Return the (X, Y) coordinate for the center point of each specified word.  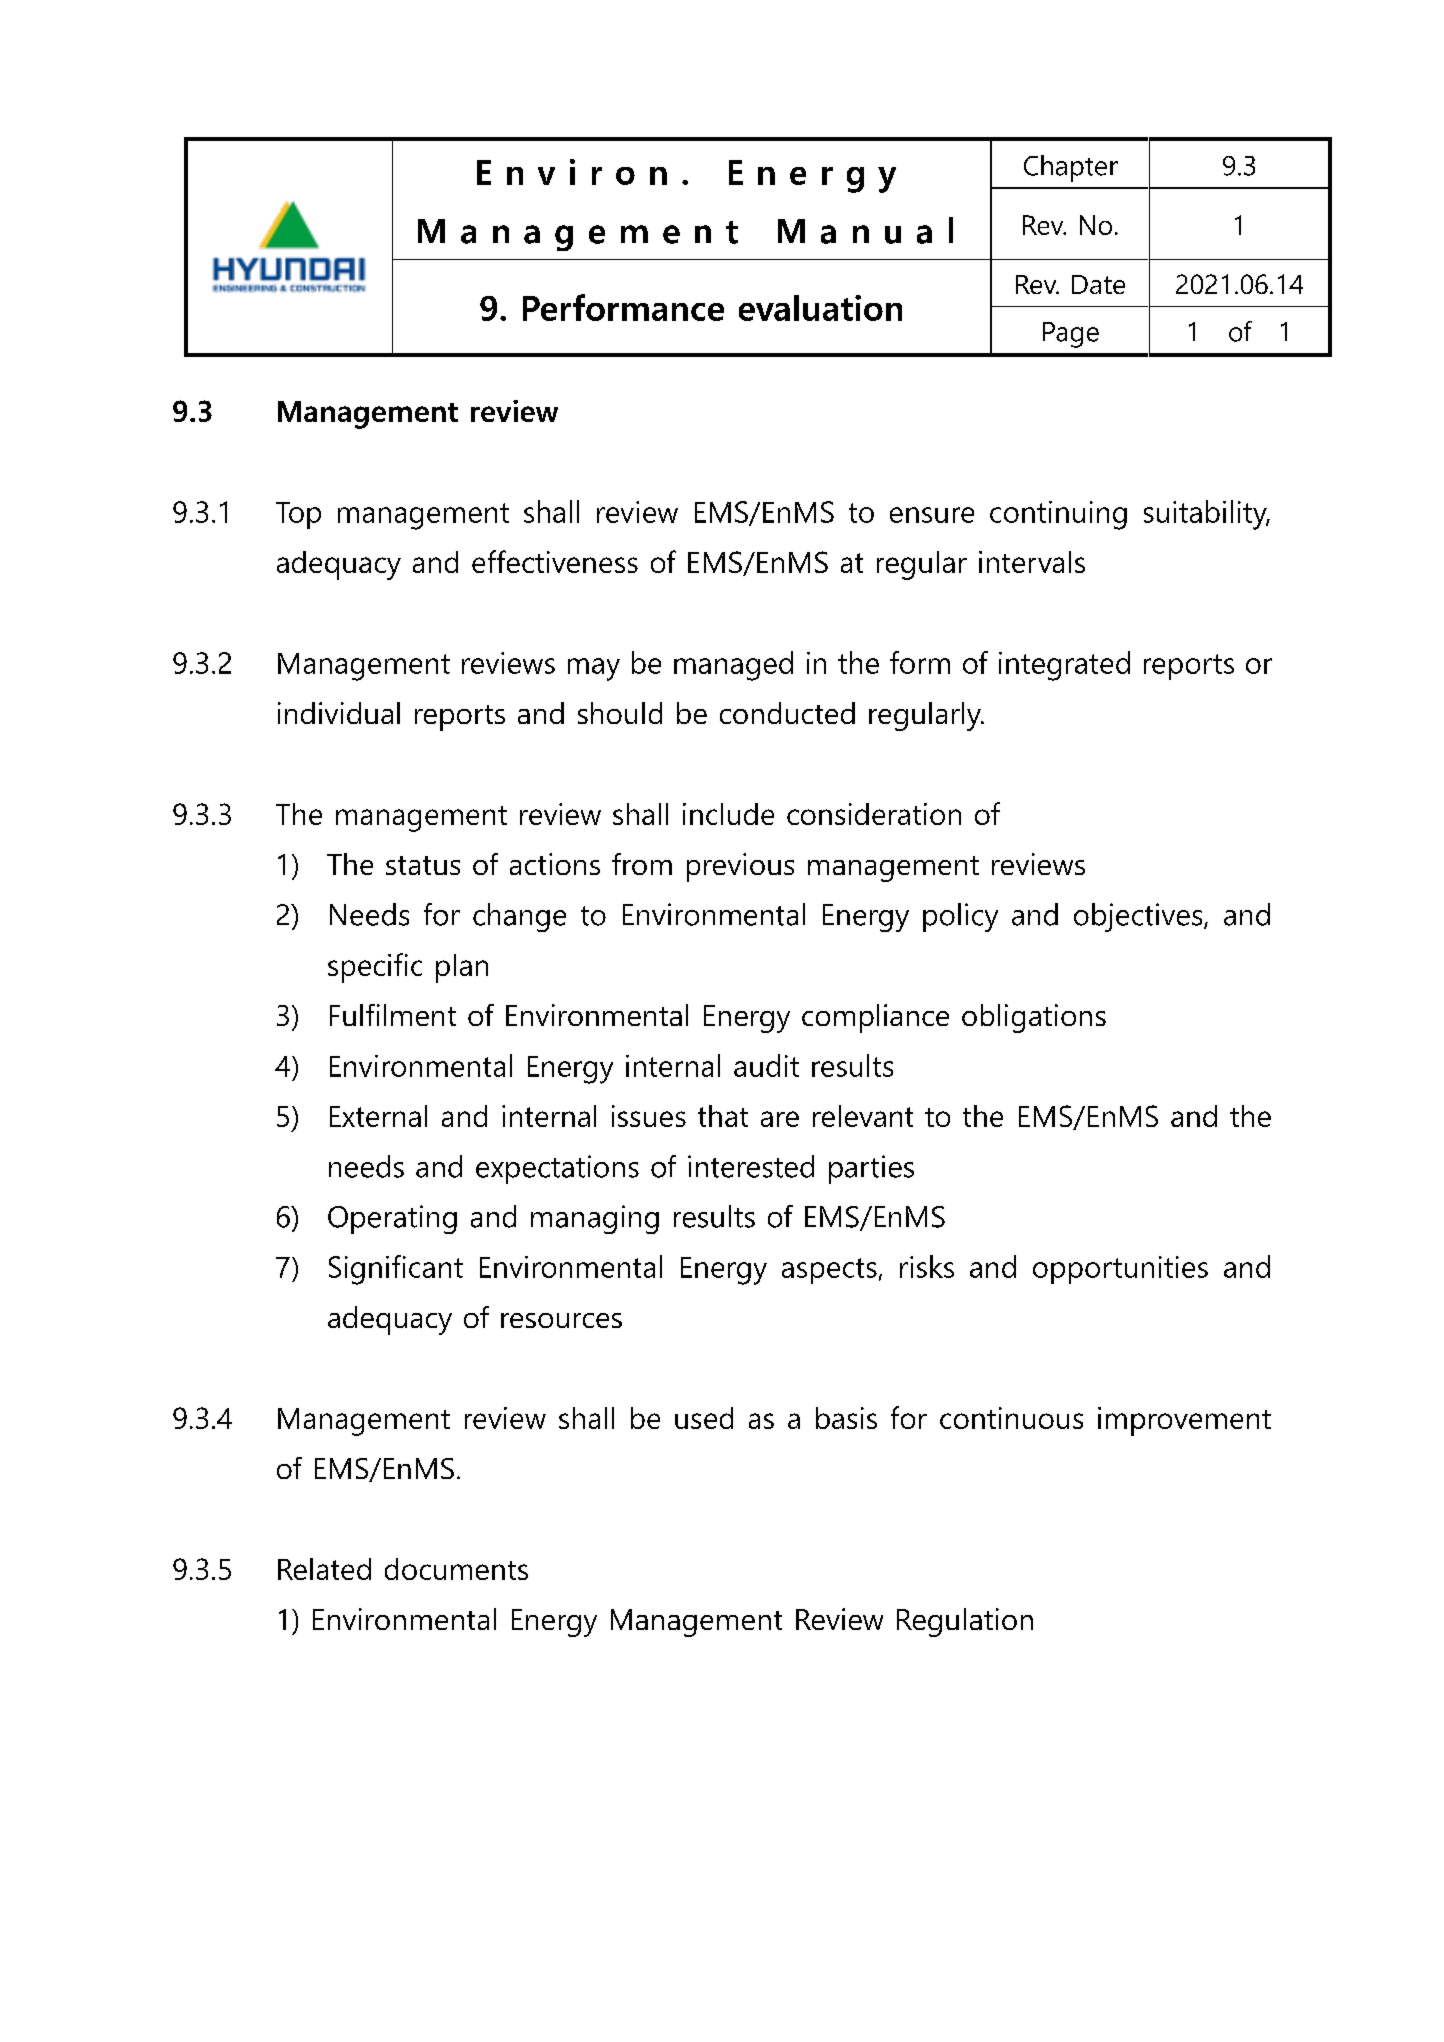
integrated (1064, 666)
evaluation (820, 308)
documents (456, 1569)
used (704, 1418)
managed (733, 666)
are (780, 1119)
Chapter (1071, 168)
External (378, 1116)
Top (298, 515)
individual (339, 713)
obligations (1034, 1018)
